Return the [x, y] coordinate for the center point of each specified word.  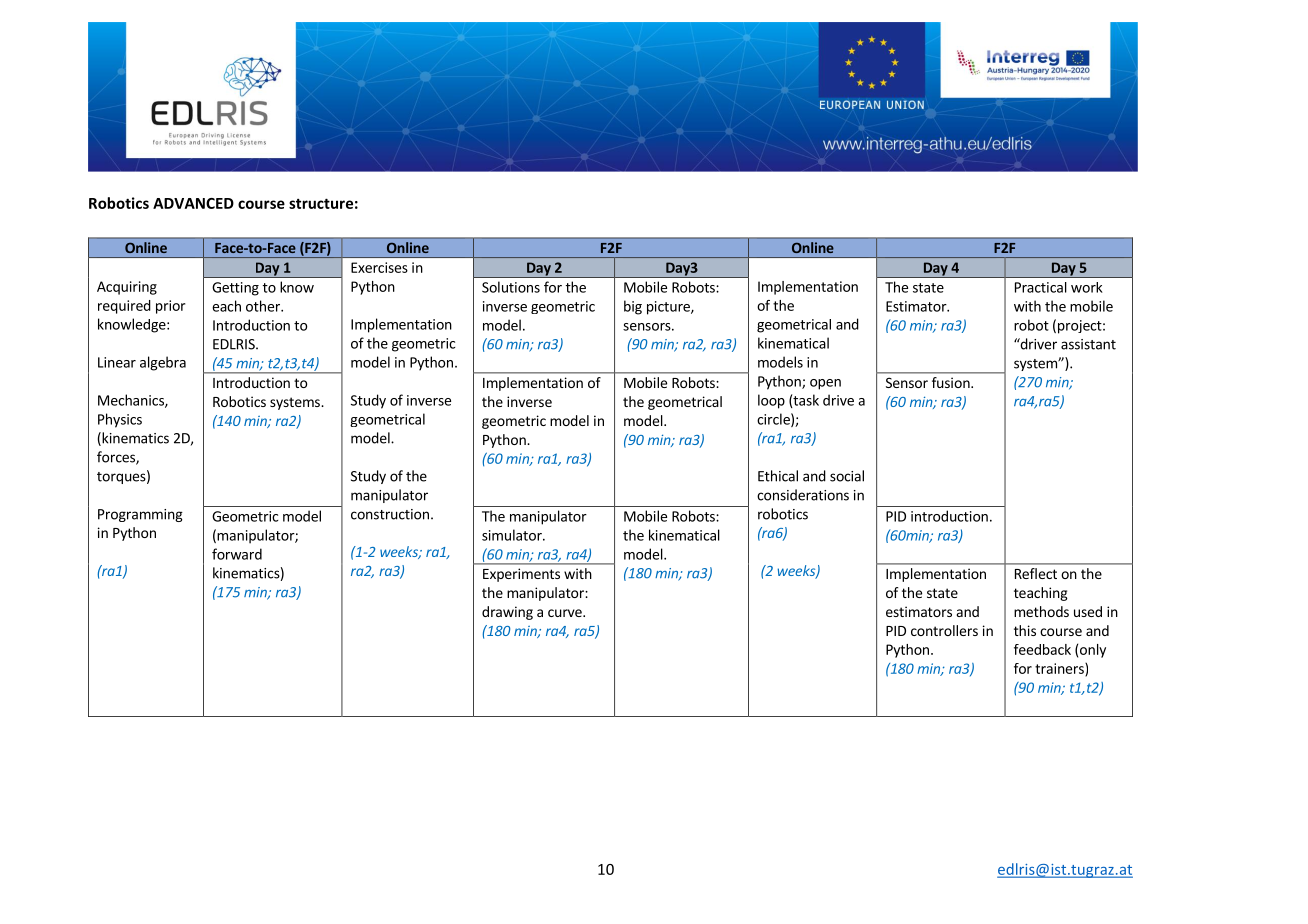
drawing [507, 613]
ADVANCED [193, 203]
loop [771, 401]
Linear [117, 362]
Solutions [511, 287]
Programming [140, 515]
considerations [803, 495]
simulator [513, 535]
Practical [1041, 287]
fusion [952, 382]
